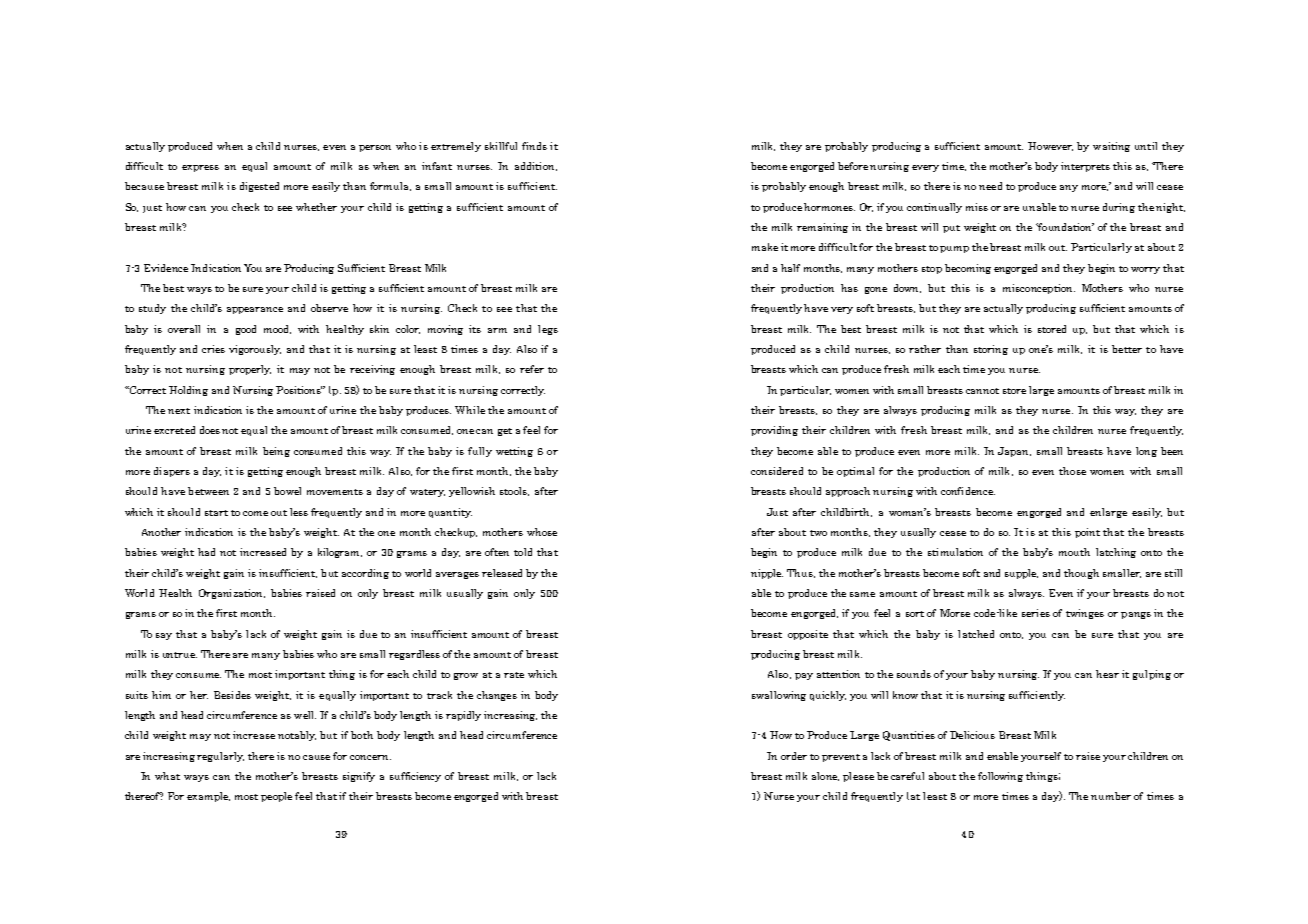 This image has height=924, width=1308. I want to click on order, so click(794, 756).
